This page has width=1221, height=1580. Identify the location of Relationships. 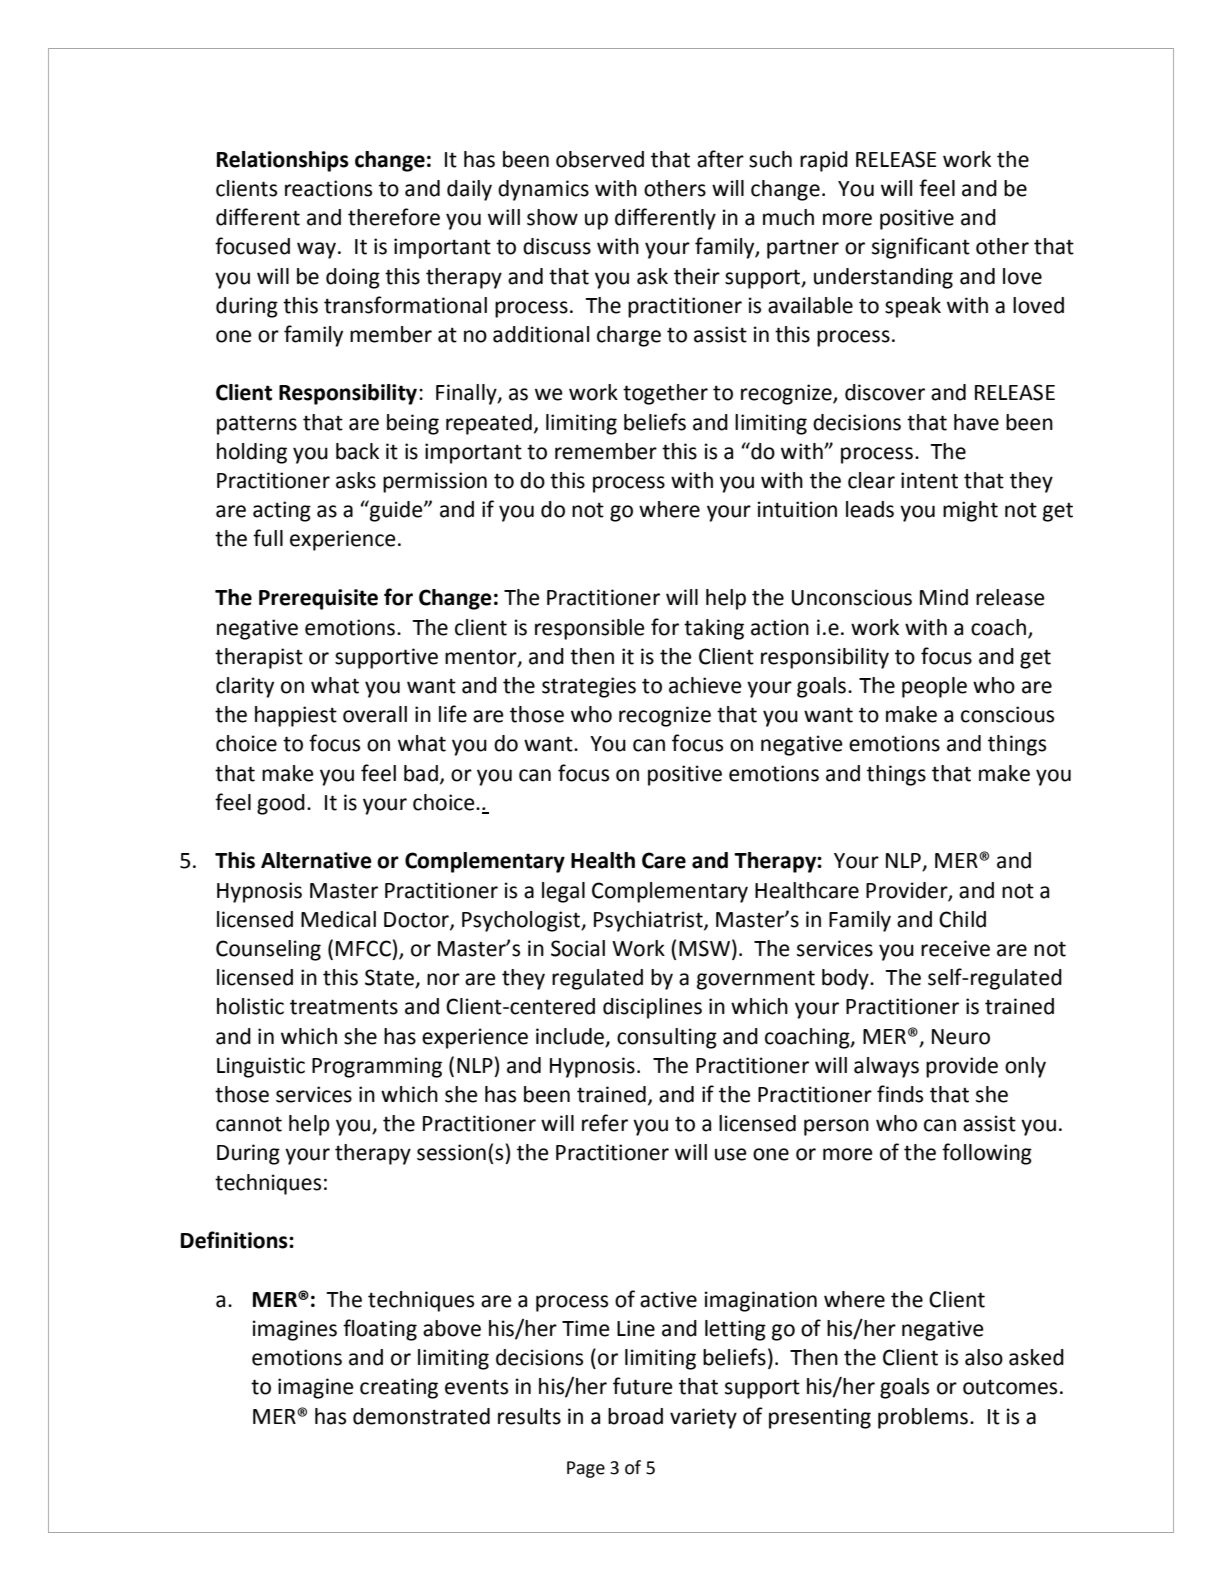
(283, 161).
